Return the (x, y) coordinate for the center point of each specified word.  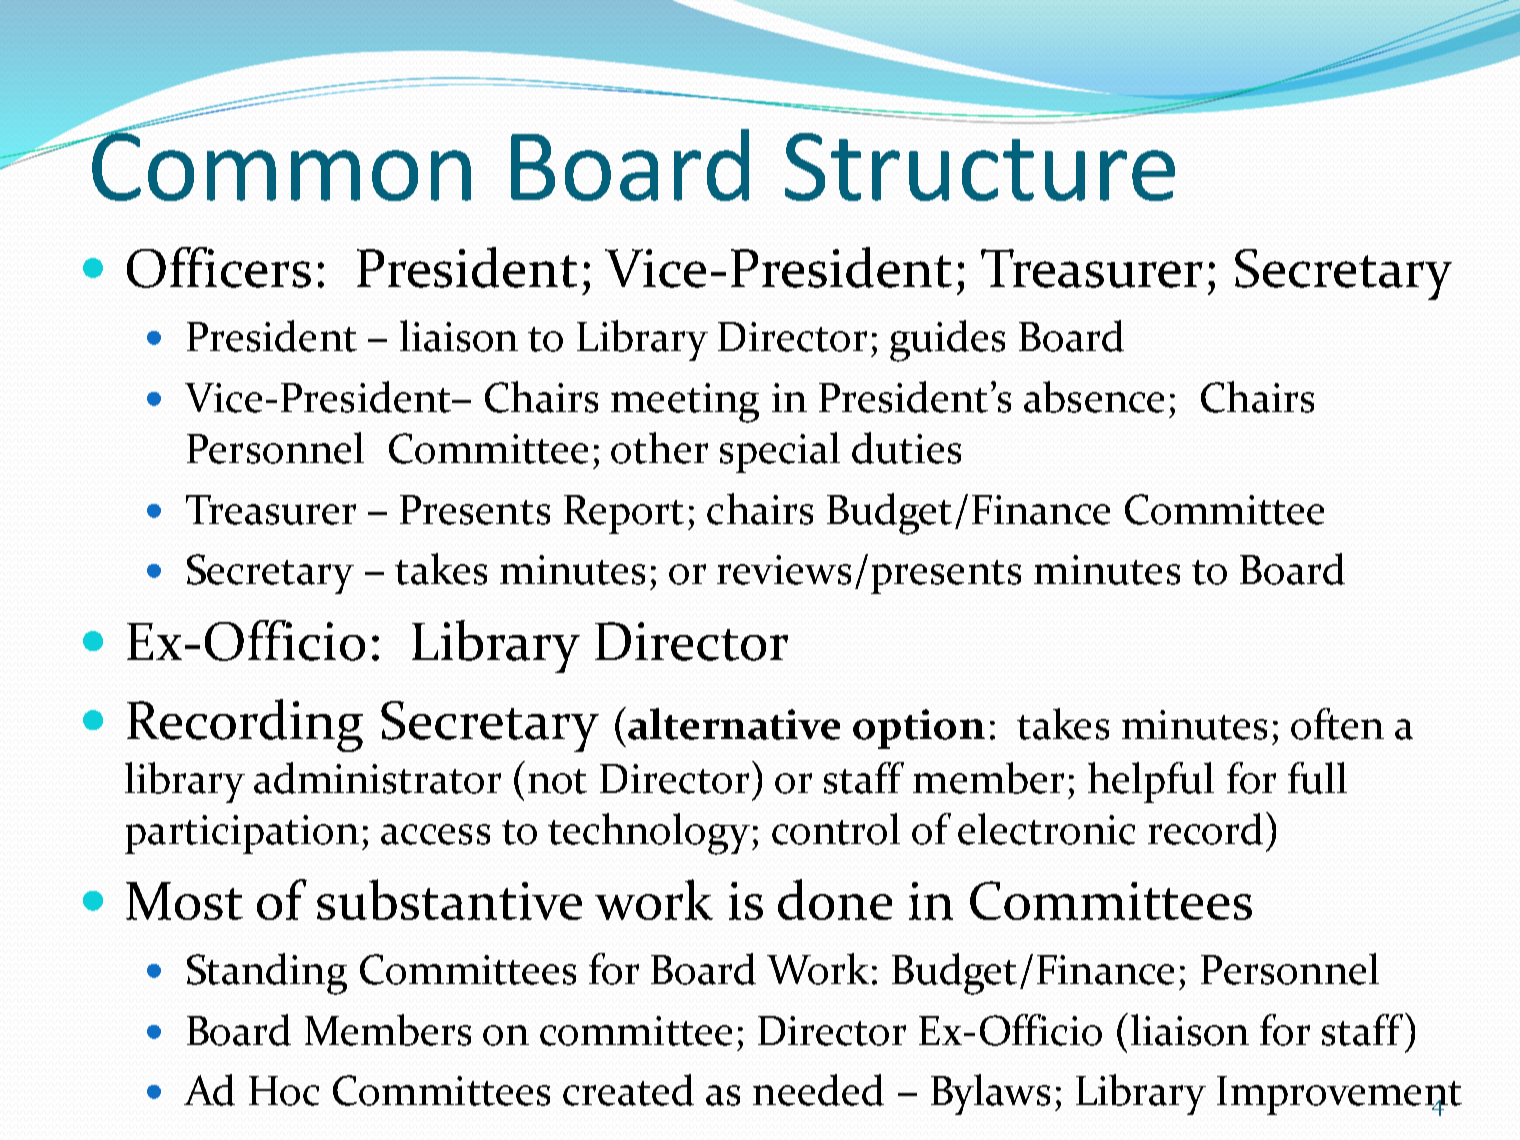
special (780, 452)
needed (818, 1090)
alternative (734, 724)
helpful (1151, 782)
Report (624, 514)
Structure (980, 167)
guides (947, 341)
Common (280, 165)
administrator (377, 778)
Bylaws (990, 1094)
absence (1094, 397)
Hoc (284, 1091)
